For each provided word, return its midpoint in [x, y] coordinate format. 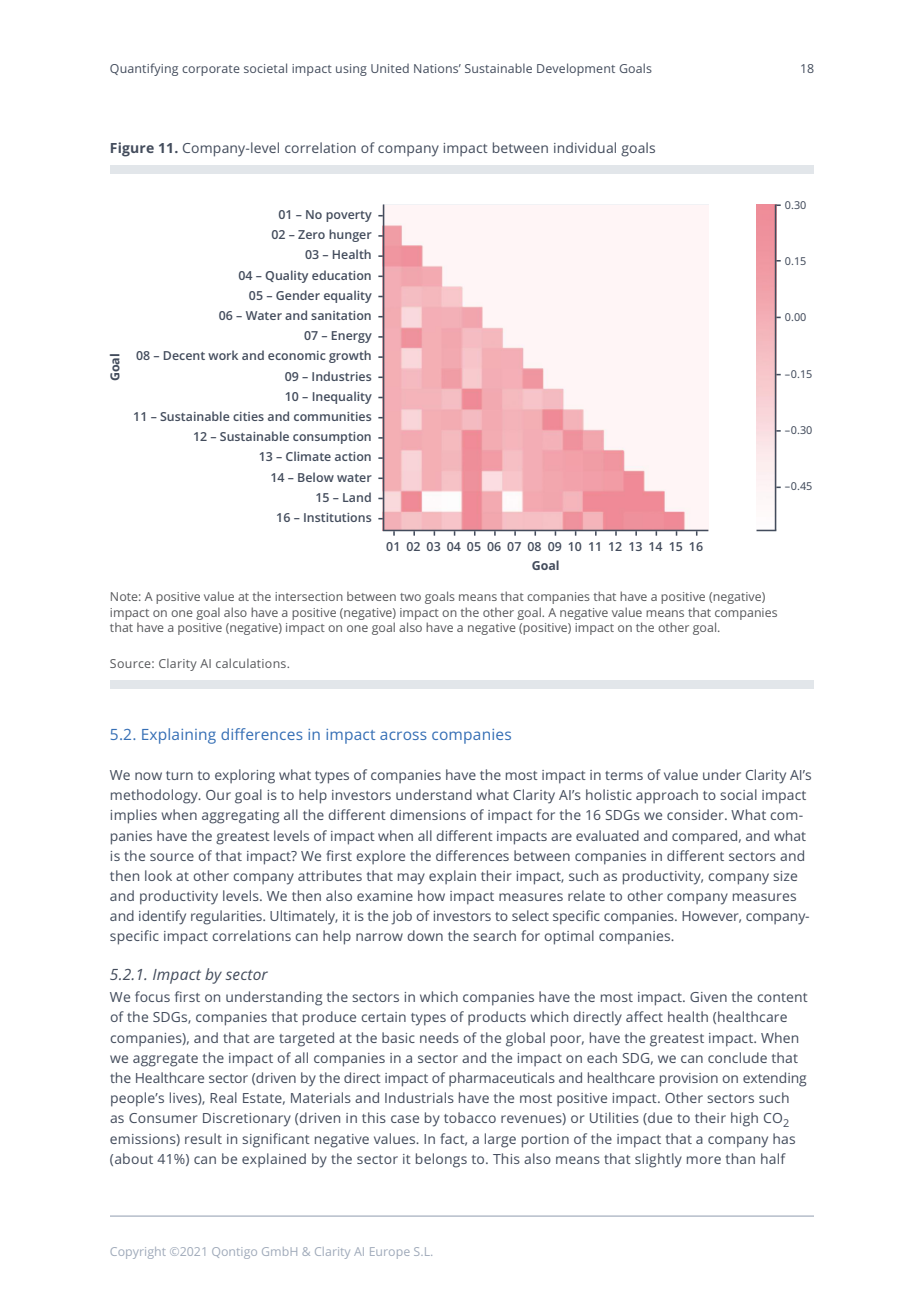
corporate [211, 70]
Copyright [138, 1253]
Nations [437, 68]
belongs [441, 1160]
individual [585, 147]
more [704, 1160]
